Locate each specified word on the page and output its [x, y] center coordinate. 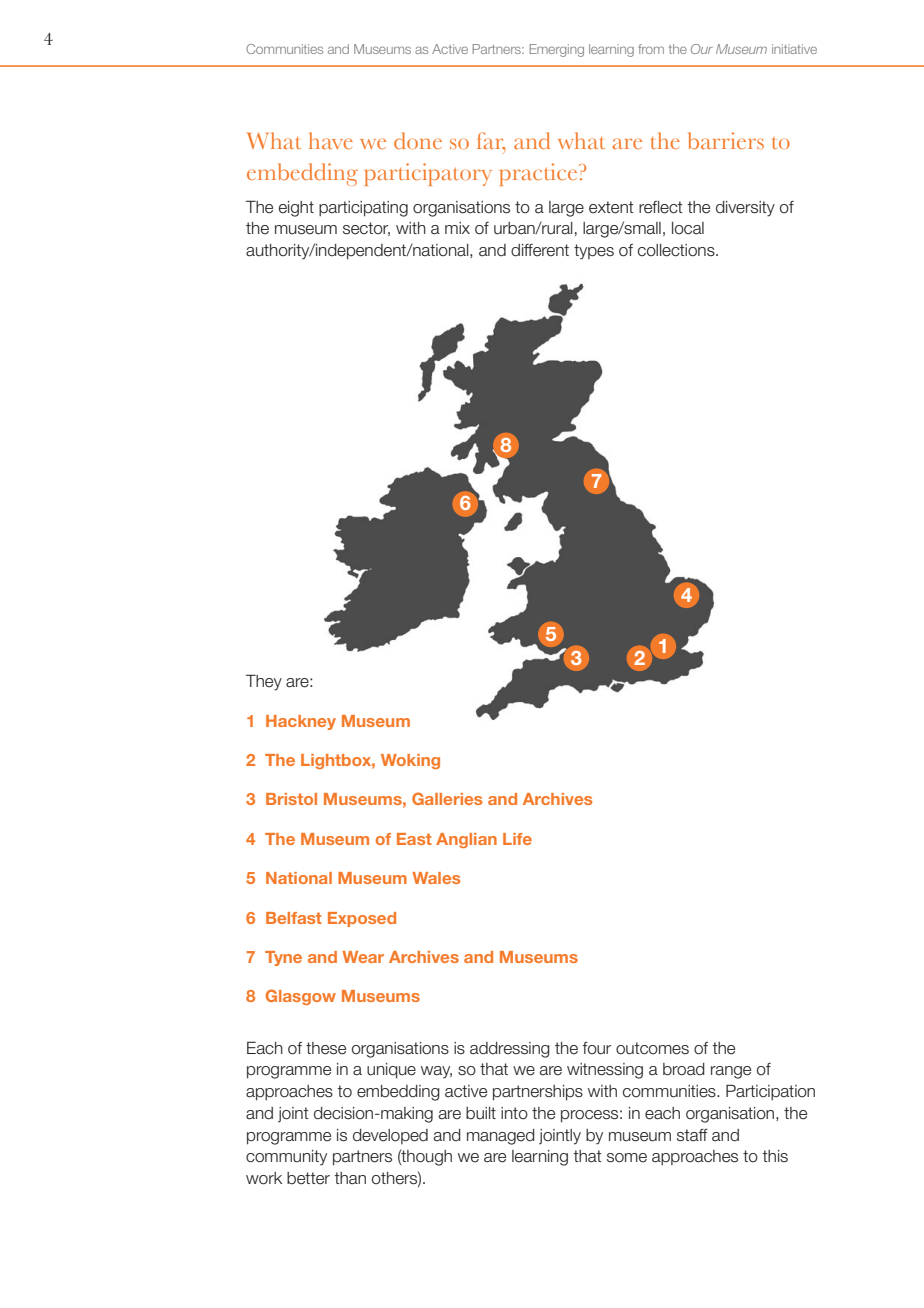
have [331, 140]
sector [366, 229]
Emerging [557, 50]
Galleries [447, 798]
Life [517, 839]
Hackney [301, 722]
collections [677, 250]
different [540, 250]
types [594, 252]
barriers [726, 140]
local [688, 228]
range [731, 1072]
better [308, 1178]
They [264, 682]
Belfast [294, 918]
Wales [436, 878]
